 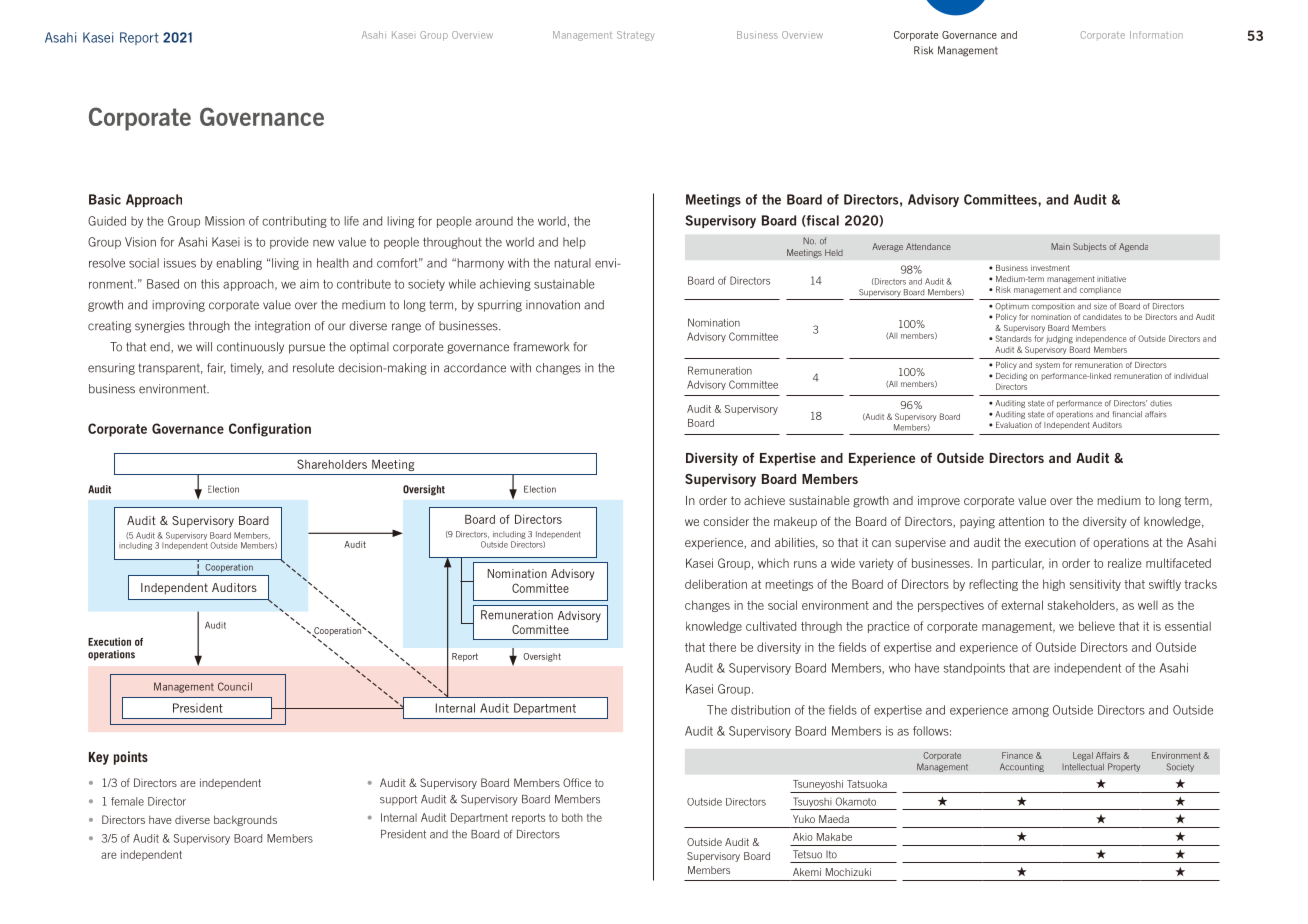 What do you see at coordinates (635, 36) in the screenshot?
I see `Strategy` at bounding box center [635, 36].
